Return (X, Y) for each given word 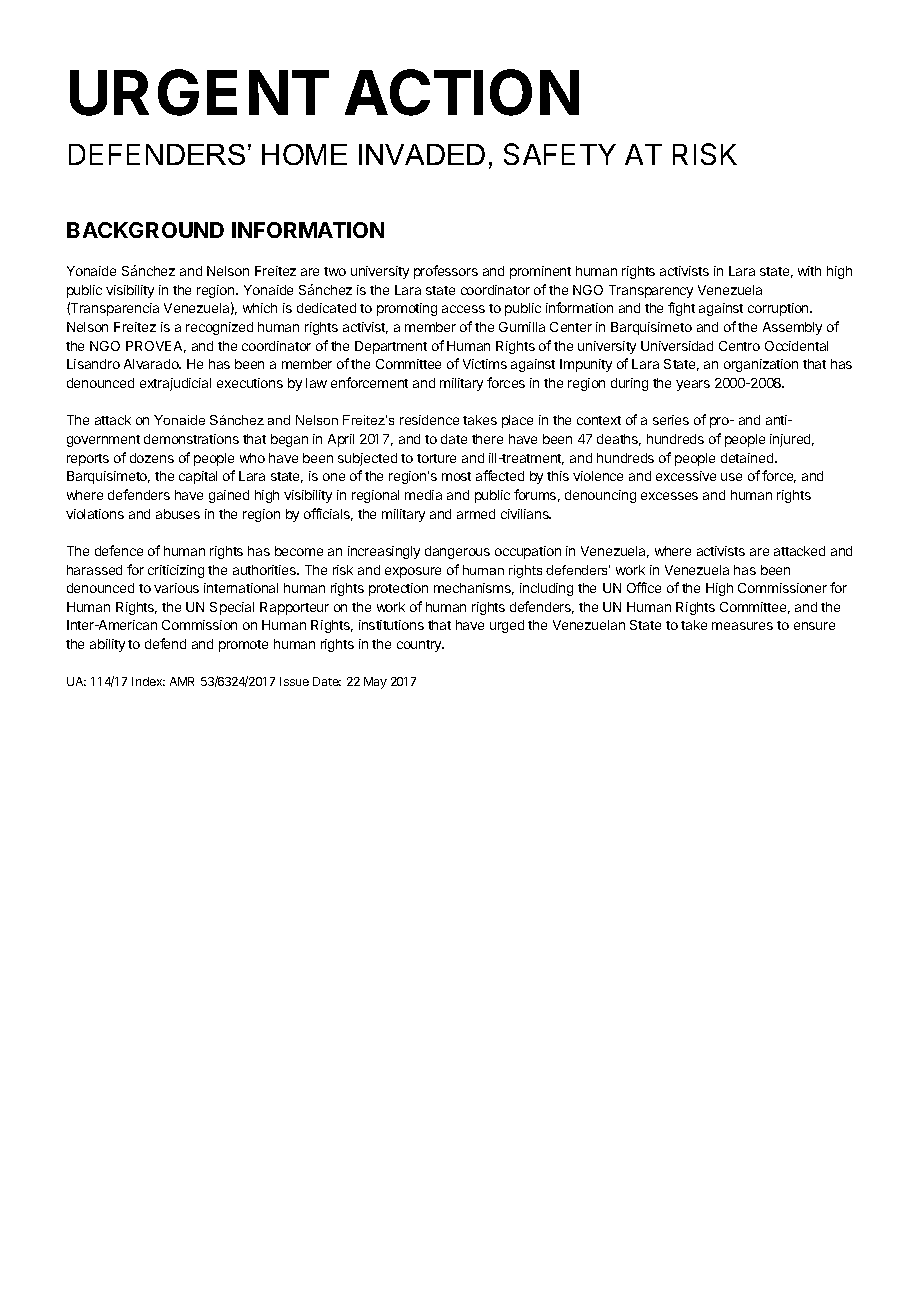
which (260, 308)
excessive (686, 476)
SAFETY (560, 154)
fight (681, 309)
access (463, 309)
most (456, 476)
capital (198, 477)
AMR (182, 681)
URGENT (199, 92)
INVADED (422, 154)
